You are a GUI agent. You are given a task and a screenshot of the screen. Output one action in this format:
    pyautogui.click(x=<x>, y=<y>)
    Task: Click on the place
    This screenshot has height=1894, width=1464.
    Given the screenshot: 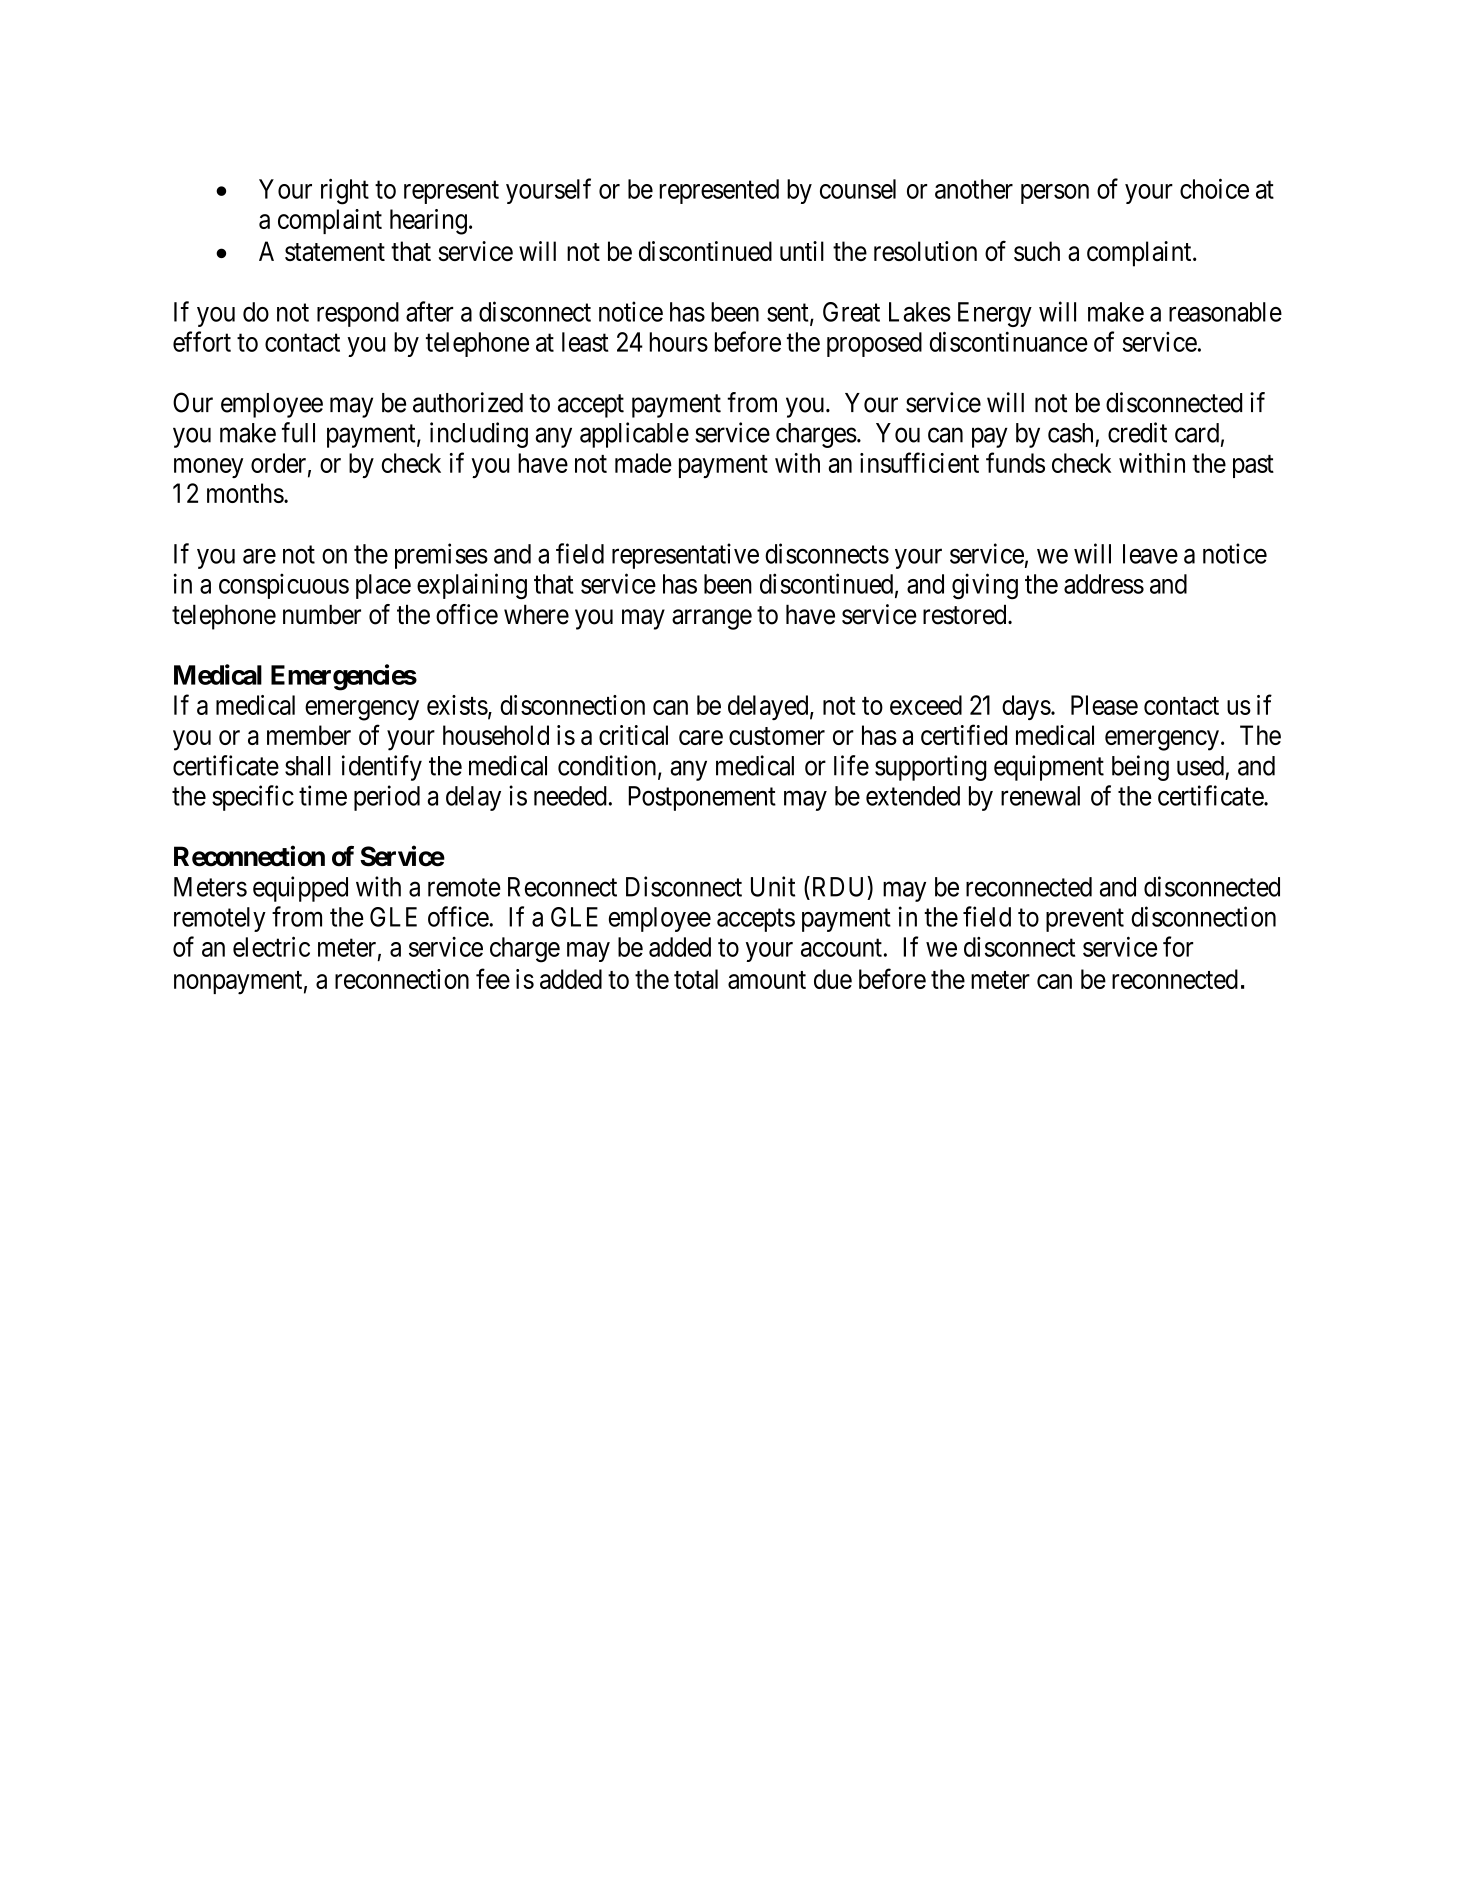 What is the action you would take?
    pyautogui.click(x=383, y=586)
